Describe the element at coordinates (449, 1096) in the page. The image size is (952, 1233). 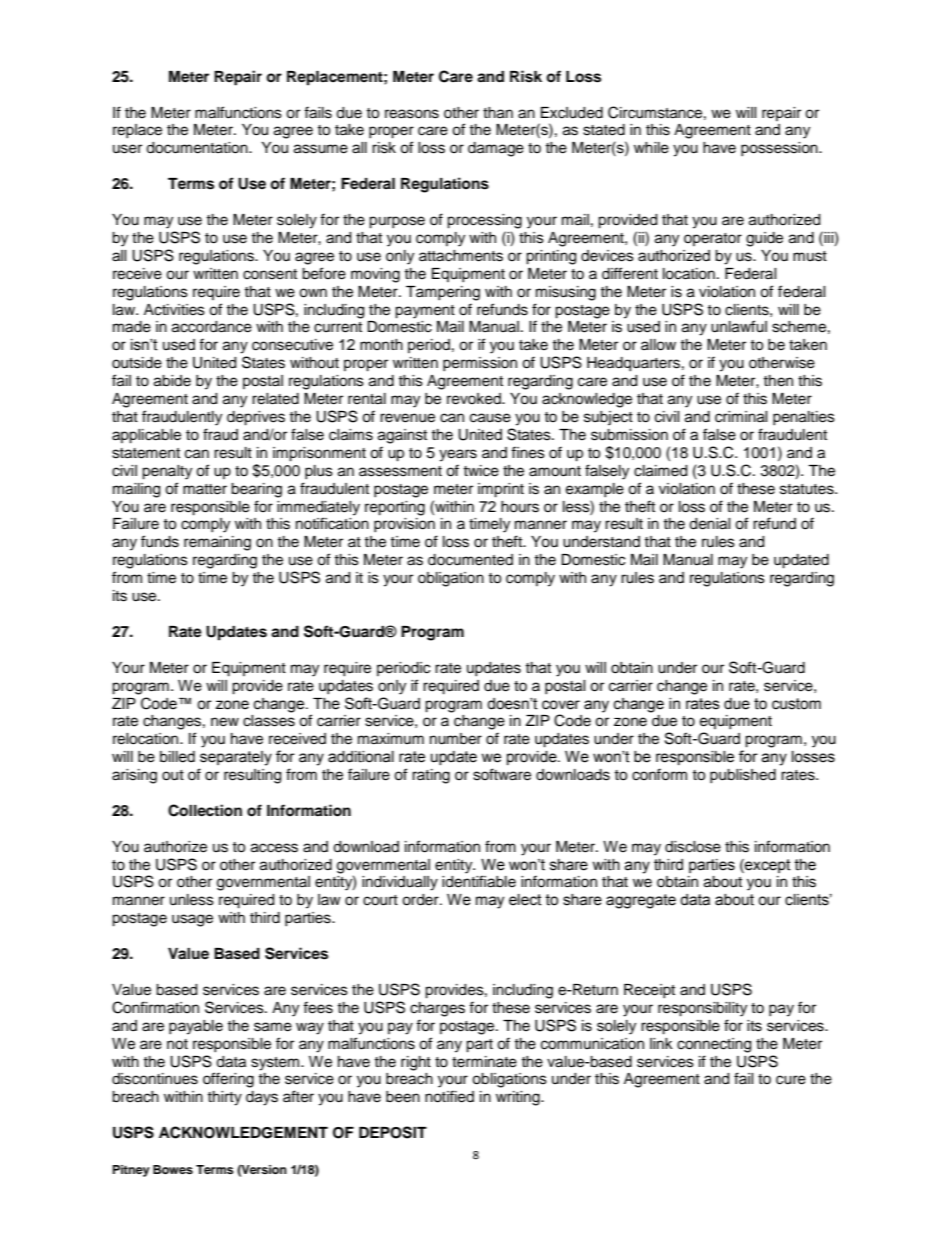
I see `notified` at that location.
